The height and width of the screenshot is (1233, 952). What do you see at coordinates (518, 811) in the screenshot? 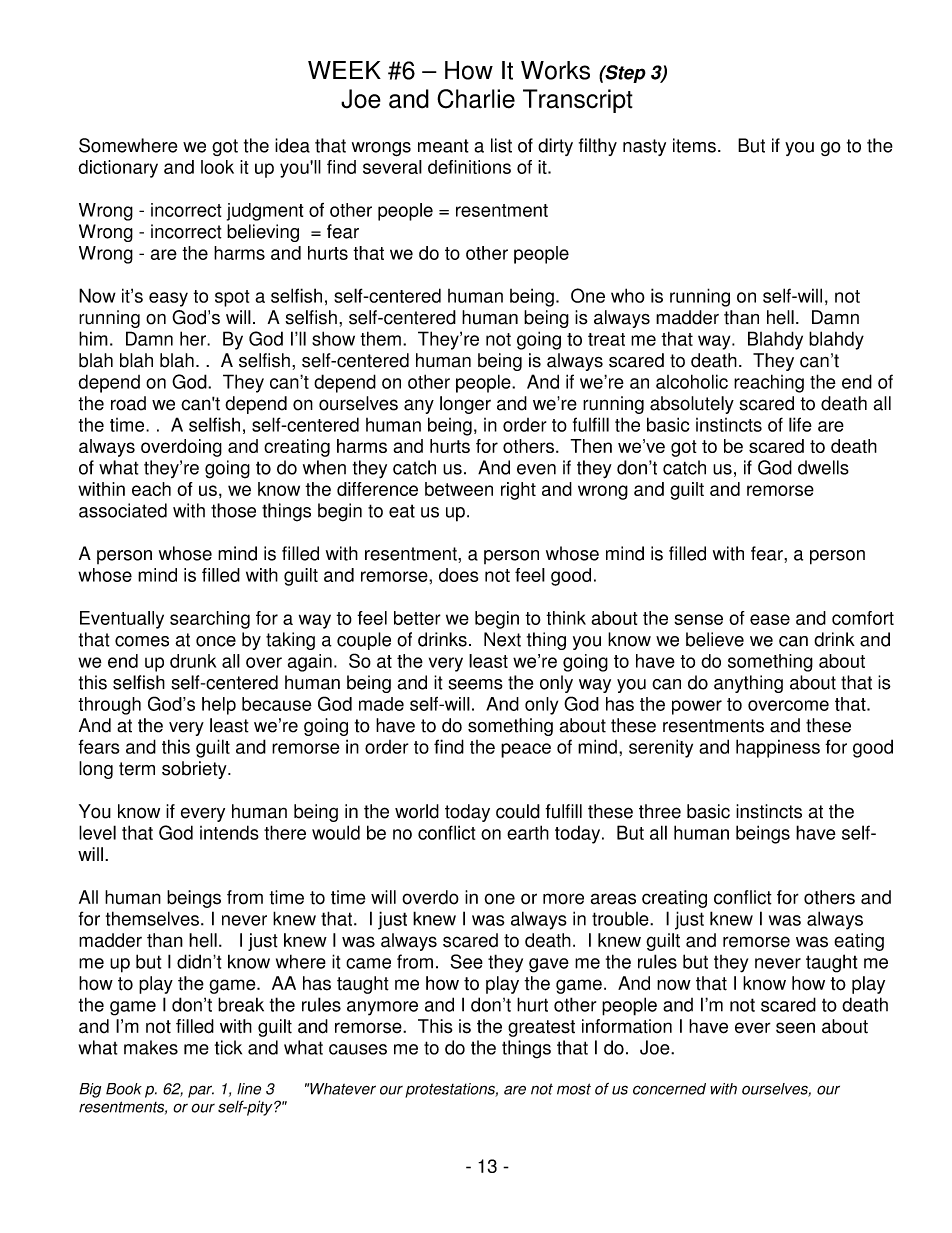
I see `could` at bounding box center [518, 811].
